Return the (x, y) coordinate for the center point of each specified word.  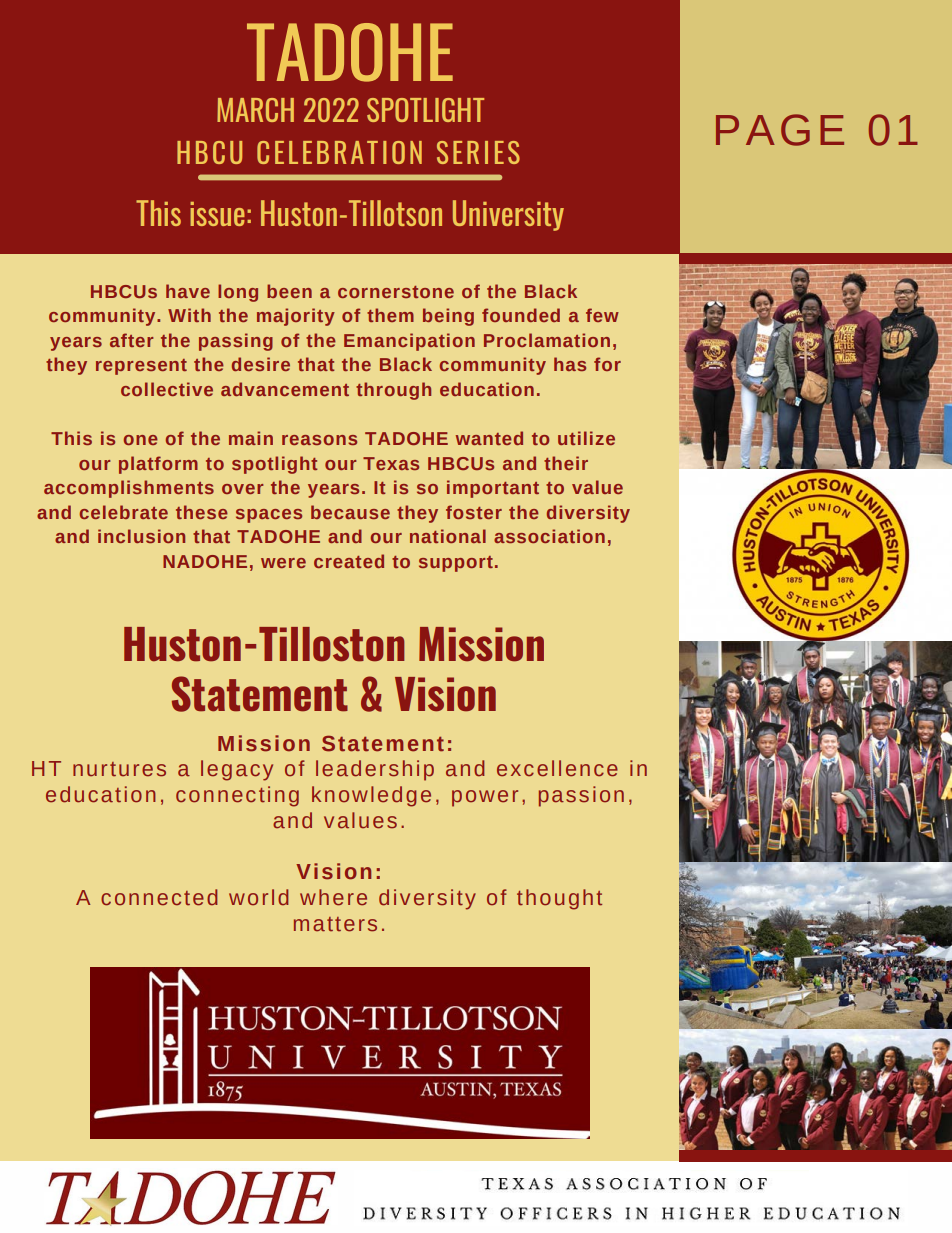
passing (236, 342)
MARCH (255, 110)
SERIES (478, 152)
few (602, 315)
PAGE (780, 130)
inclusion (141, 536)
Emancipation (409, 342)
